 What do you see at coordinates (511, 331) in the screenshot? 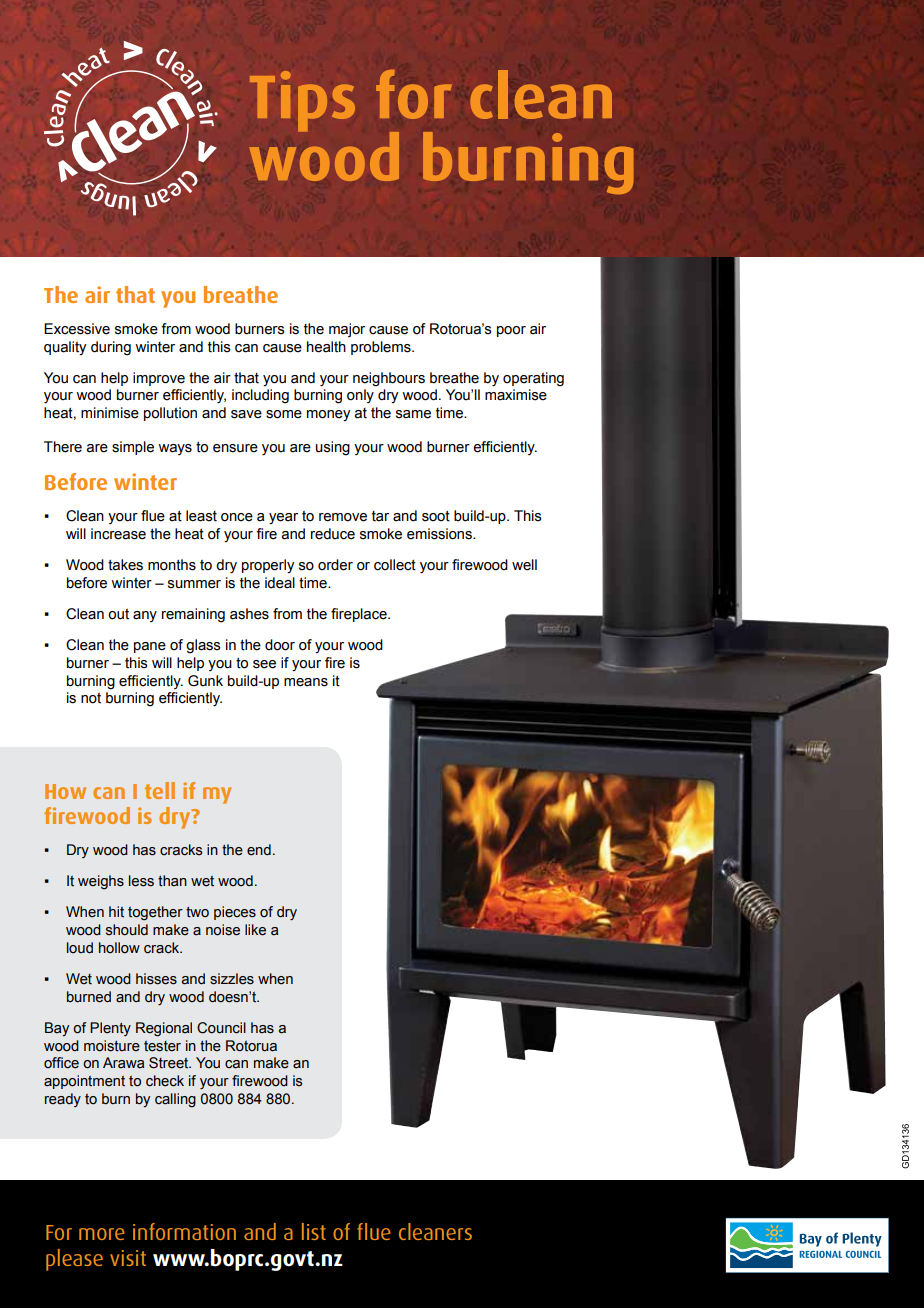
I see `poor` at bounding box center [511, 331].
